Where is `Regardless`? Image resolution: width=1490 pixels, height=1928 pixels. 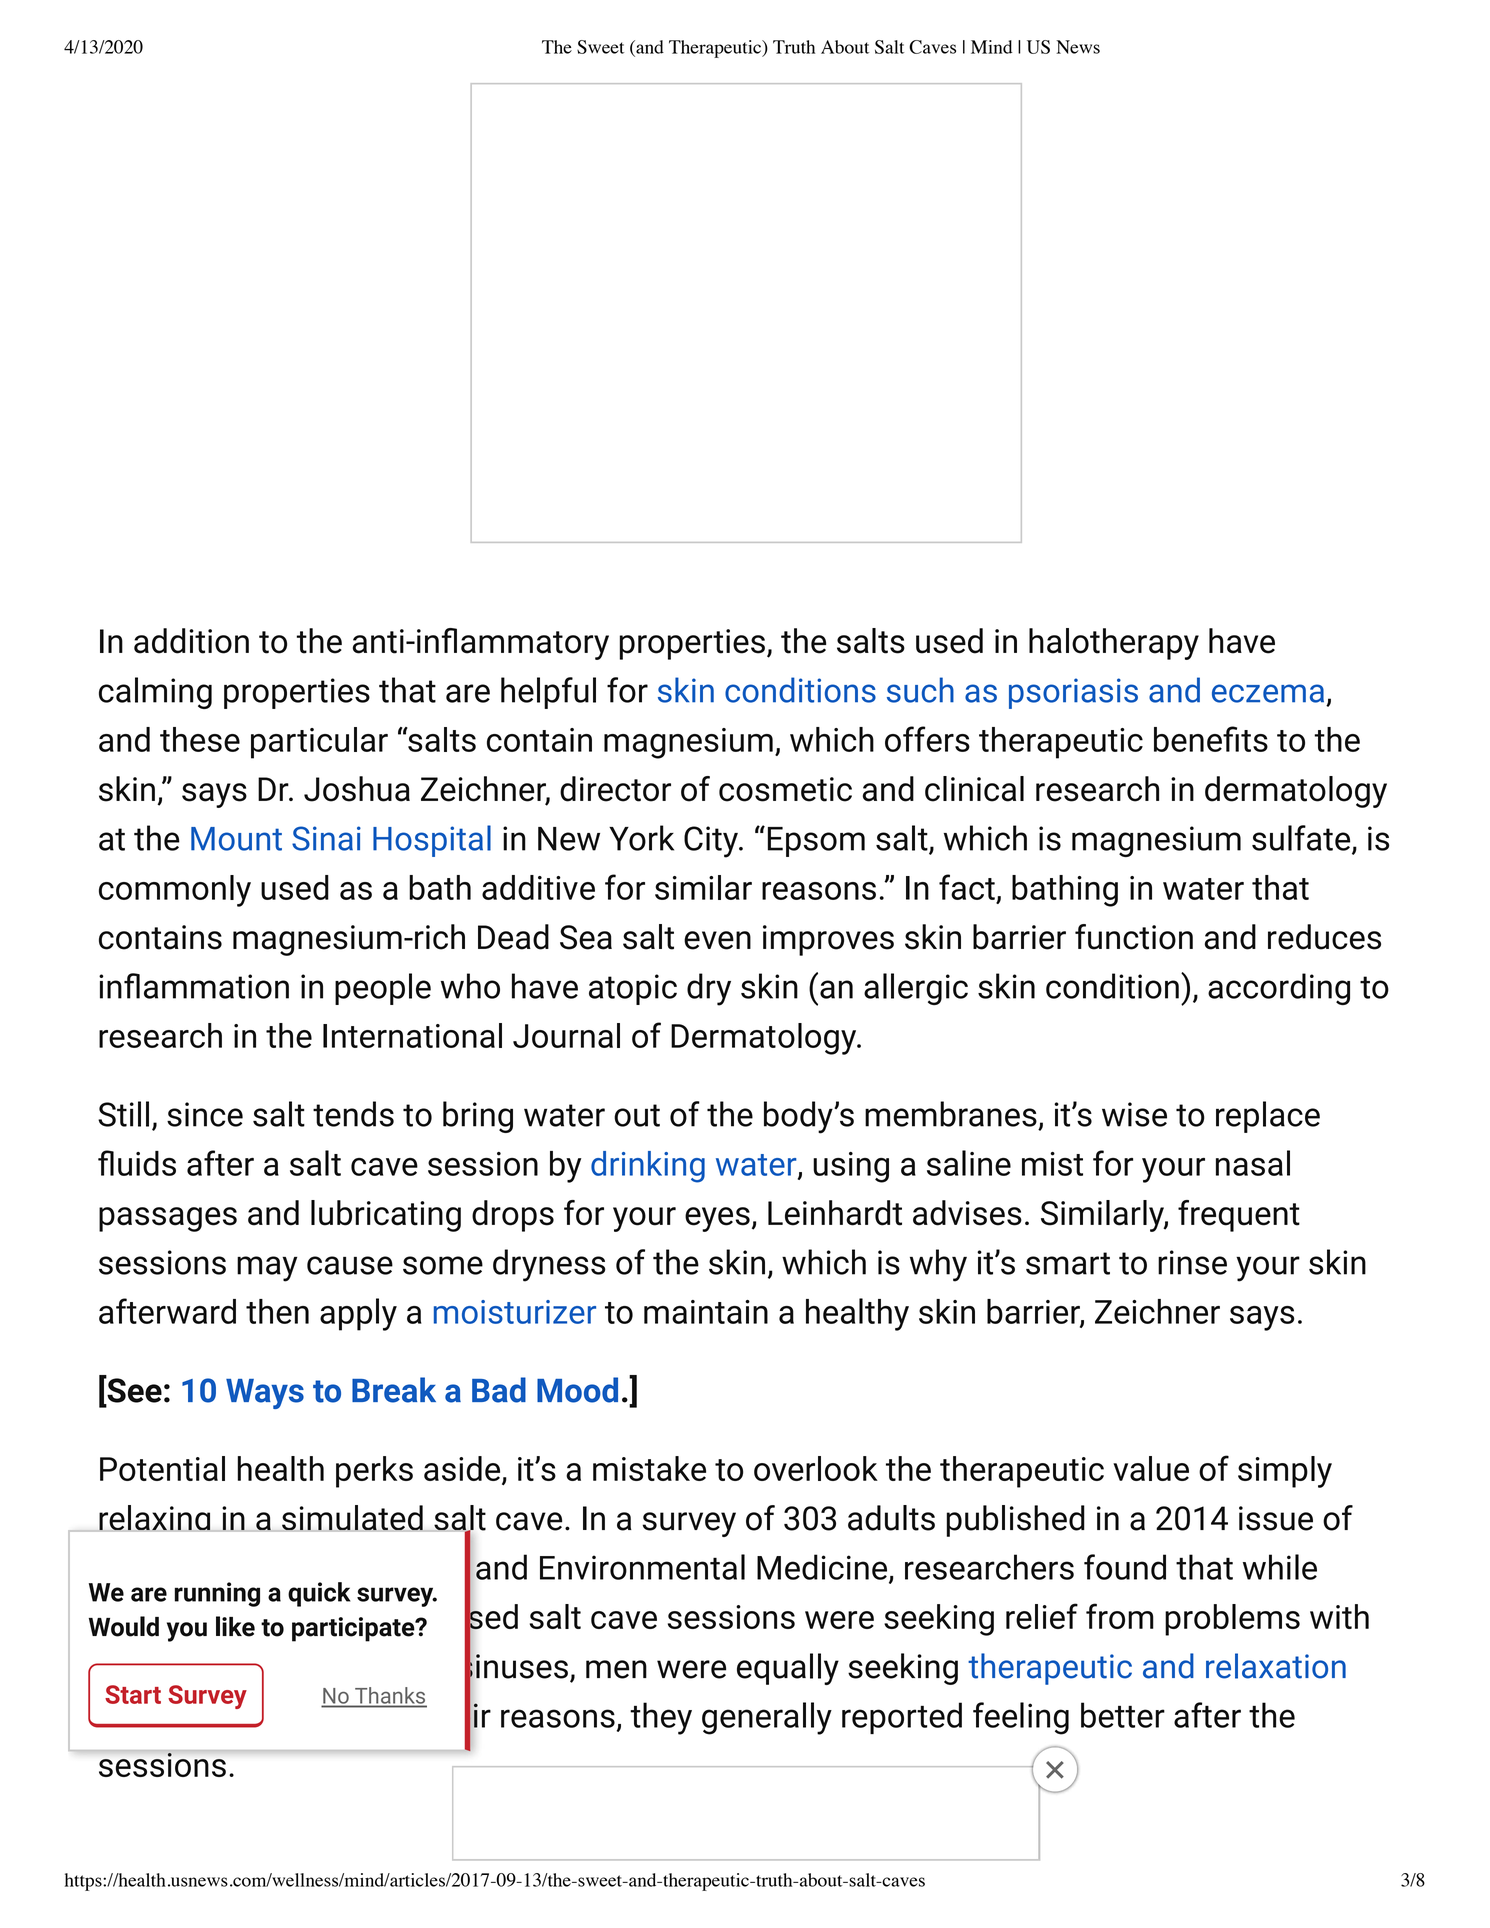
Regardless is located at coordinates (298, 1714).
